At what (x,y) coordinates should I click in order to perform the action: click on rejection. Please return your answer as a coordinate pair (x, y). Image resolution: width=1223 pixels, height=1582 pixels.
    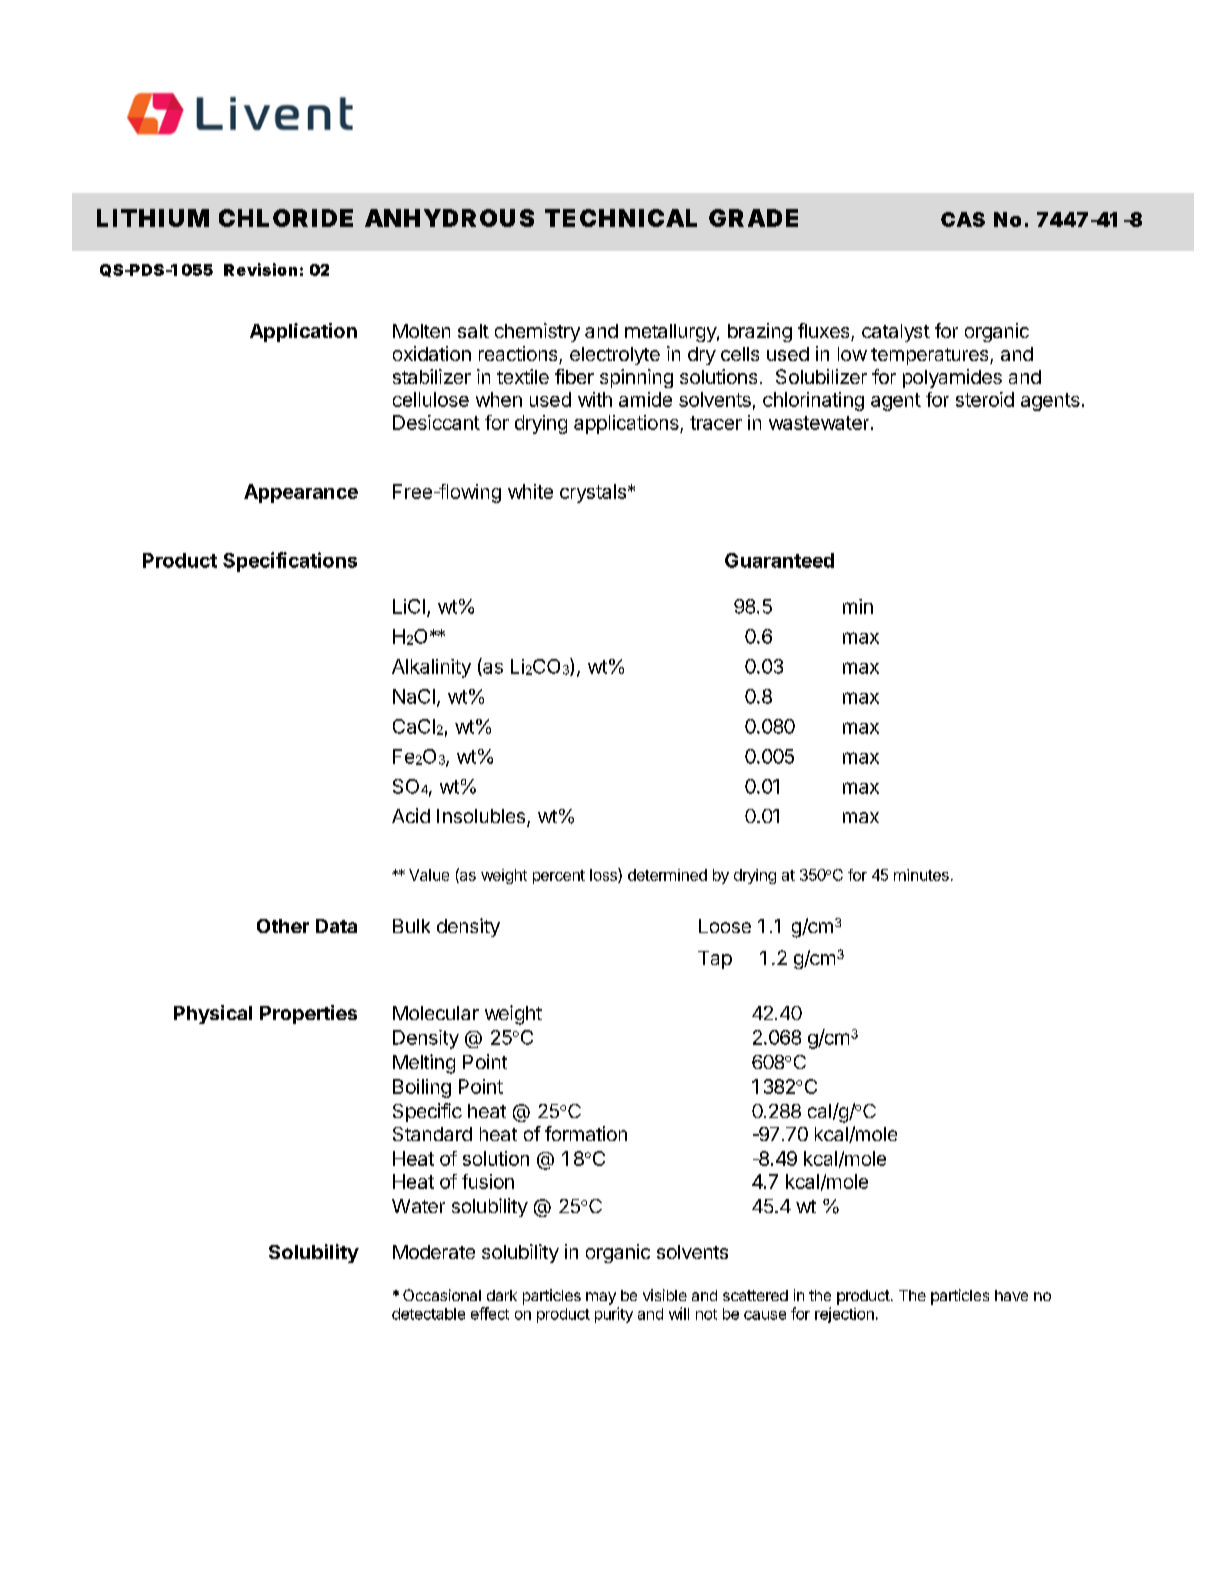
    Looking at the image, I should click on (844, 1315).
